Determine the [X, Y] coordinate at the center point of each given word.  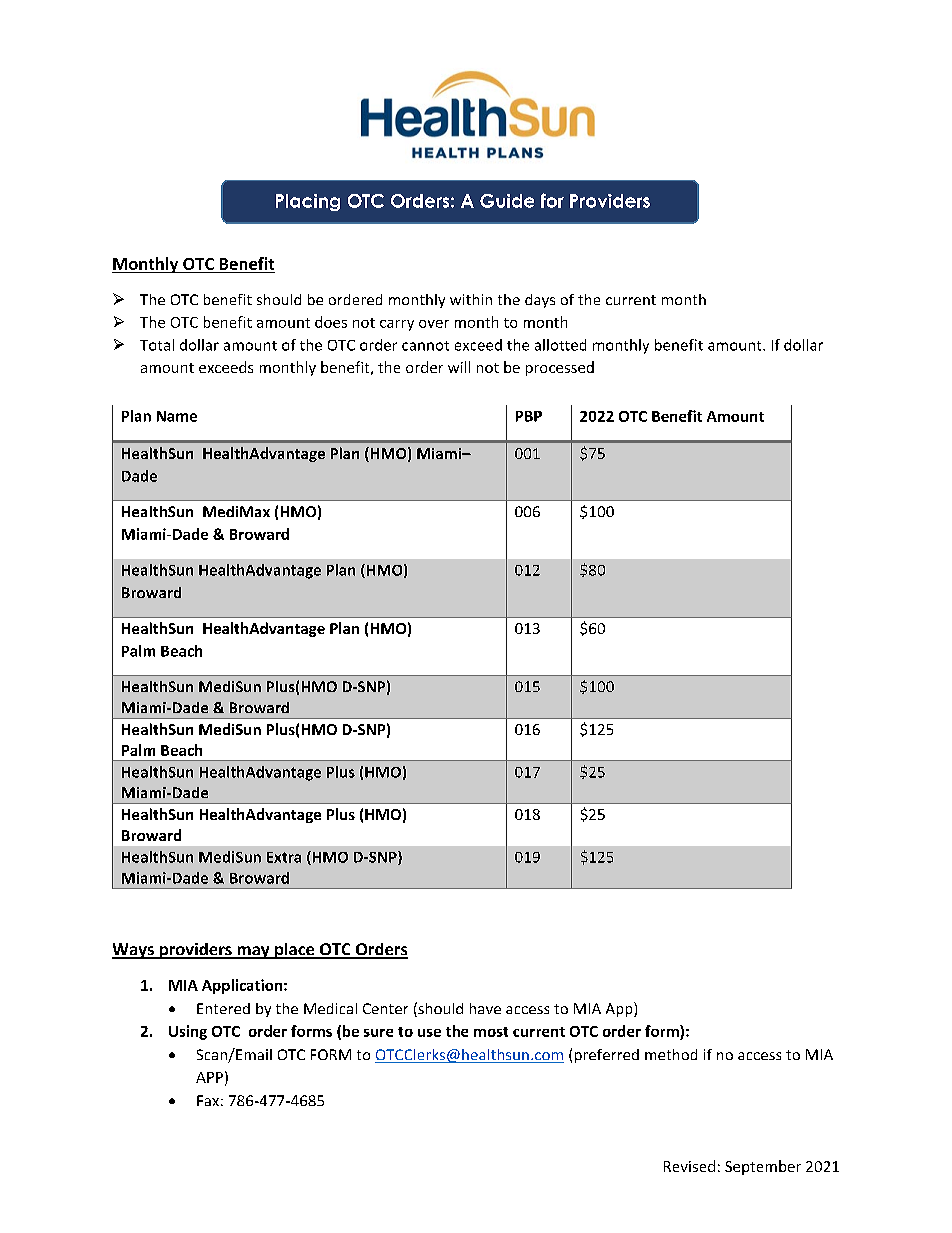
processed [560, 368]
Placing [308, 202]
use [429, 1033]
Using [188, 1032]
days [540, 301]
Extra [284, 857]
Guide [507, 201]
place [295, 951]
